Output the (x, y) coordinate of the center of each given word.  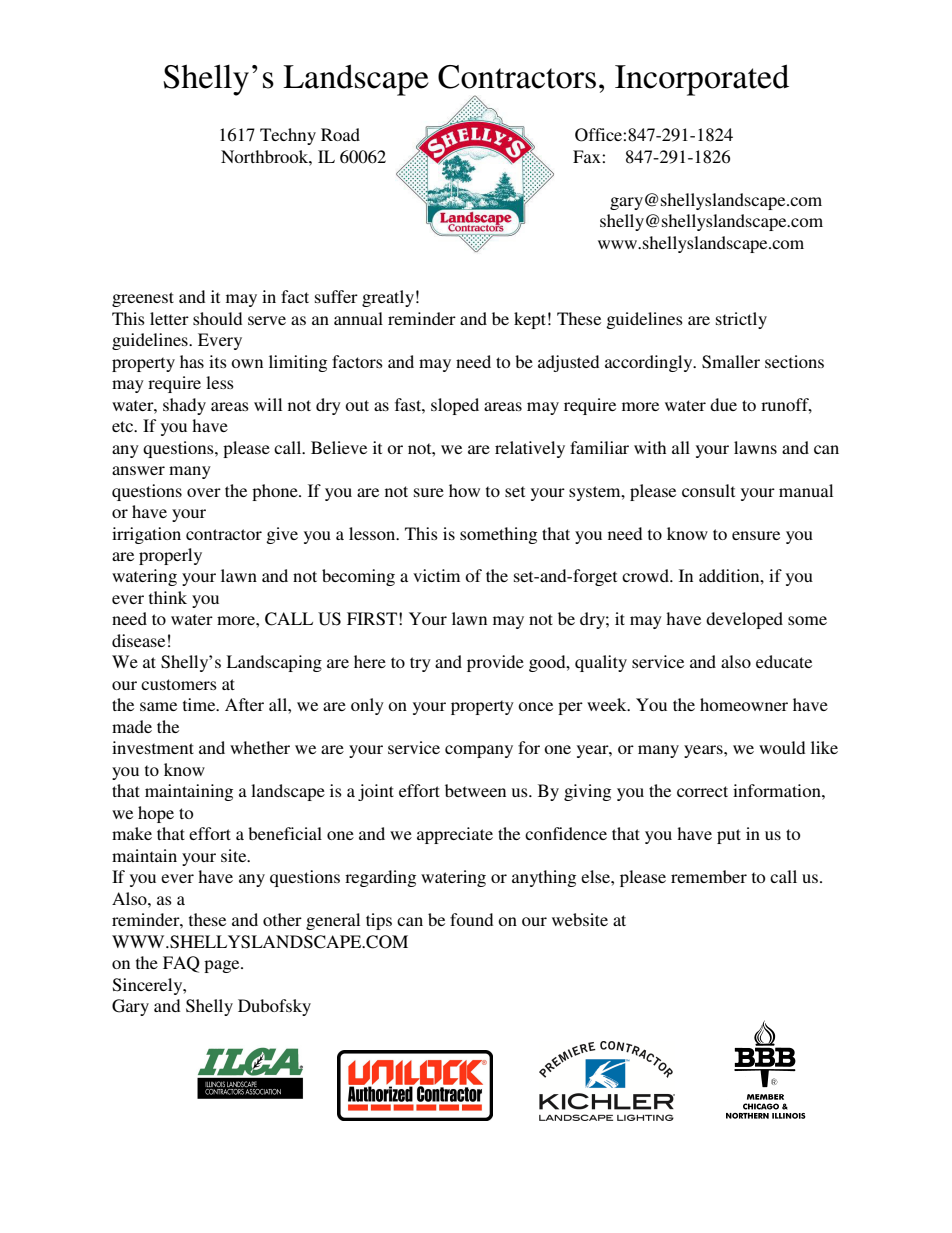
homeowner (744, 704)
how (464, 490)
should (217, 318)
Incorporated (702, 80)
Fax (588, 156)
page (223, 966)
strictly (741, 320)
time (200, 704)
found (471, 919)
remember (709, 876)
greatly (388, 298)
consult (708, 490)
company (479, 751)
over (204, 492)
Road (340, 134)
